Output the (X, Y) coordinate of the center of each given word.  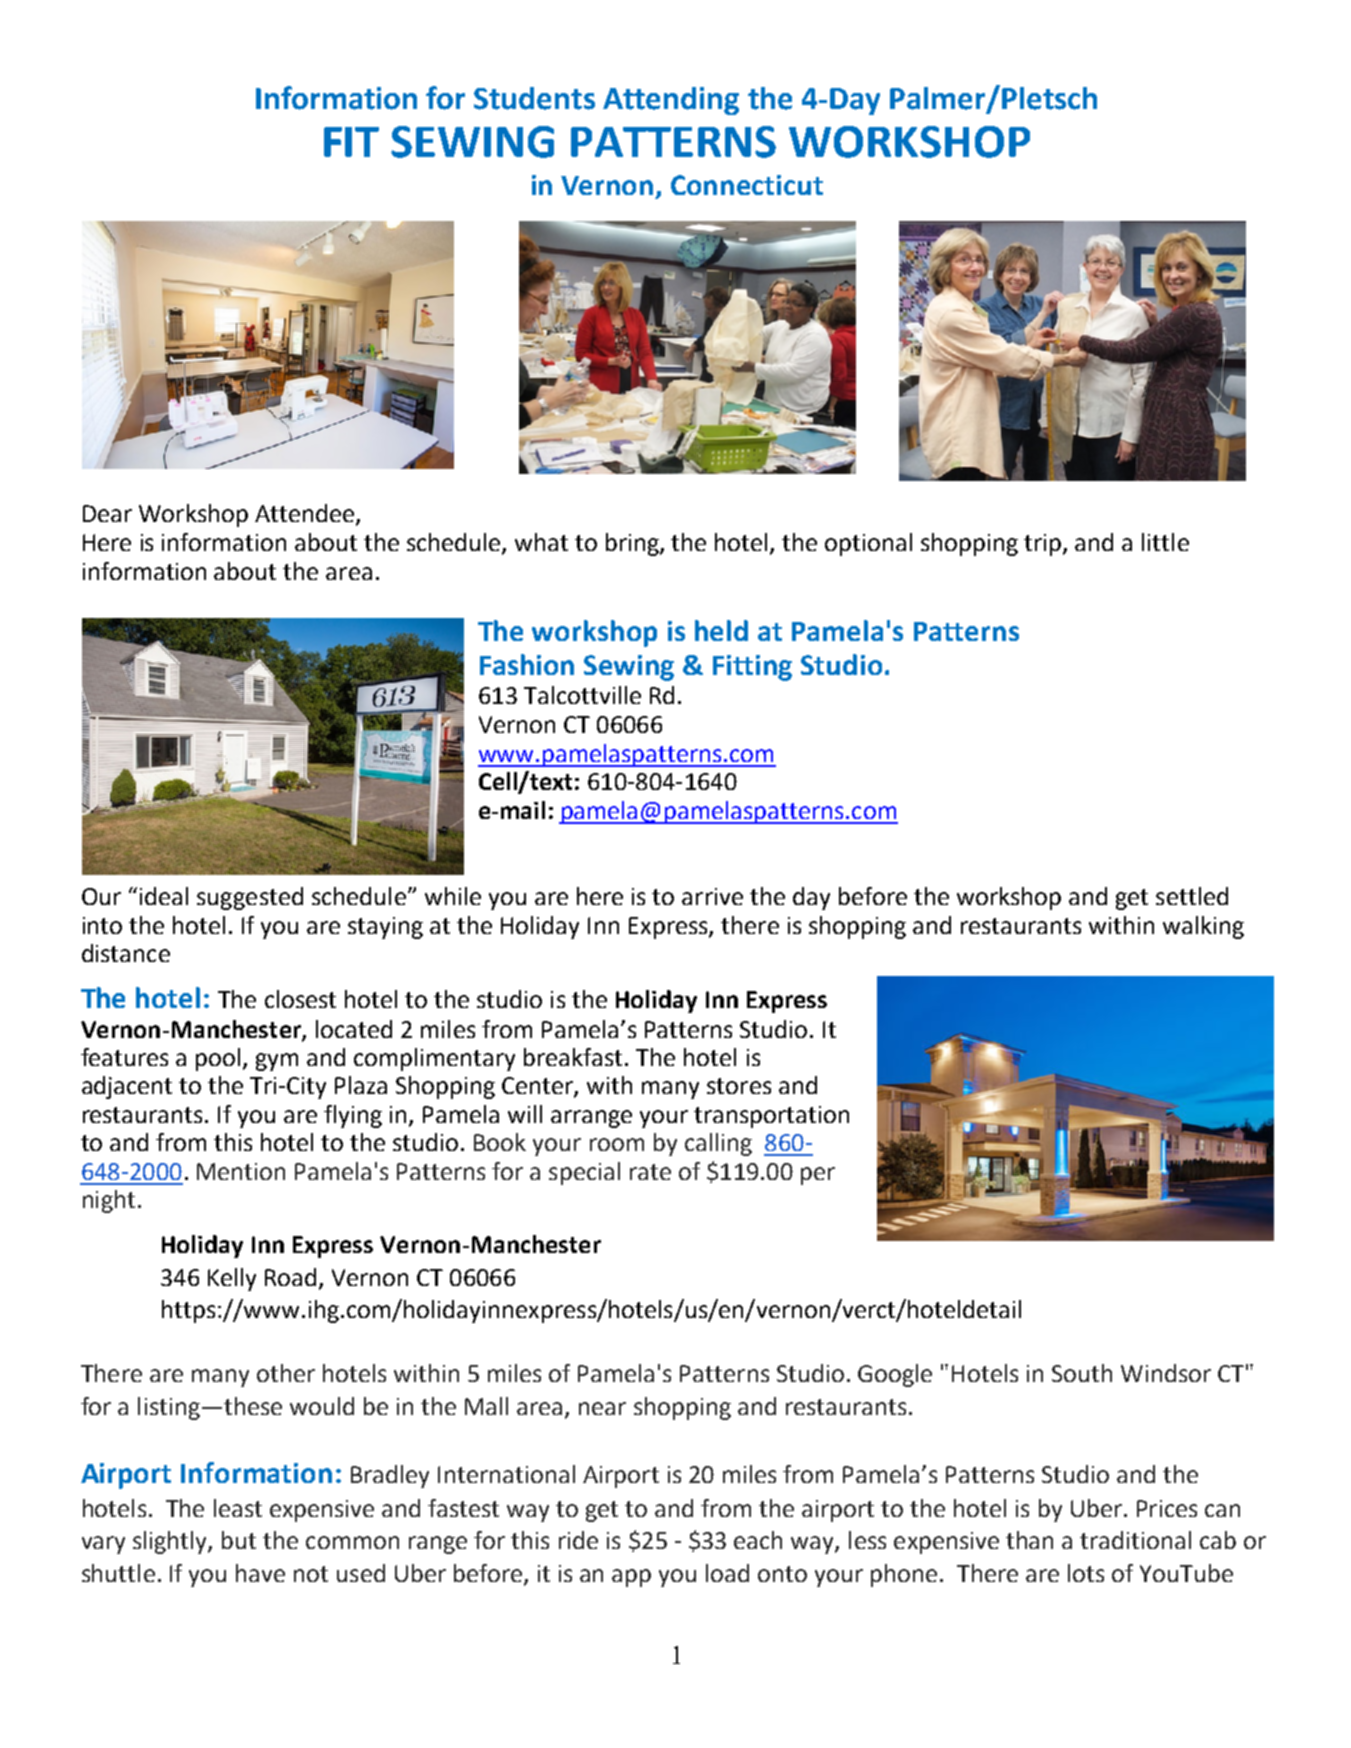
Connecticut (747, 185)
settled (1192, 896)
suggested (250, 898)
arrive (712, 896)
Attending (671, 101)
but (239, 1540)
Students (534, 98)
